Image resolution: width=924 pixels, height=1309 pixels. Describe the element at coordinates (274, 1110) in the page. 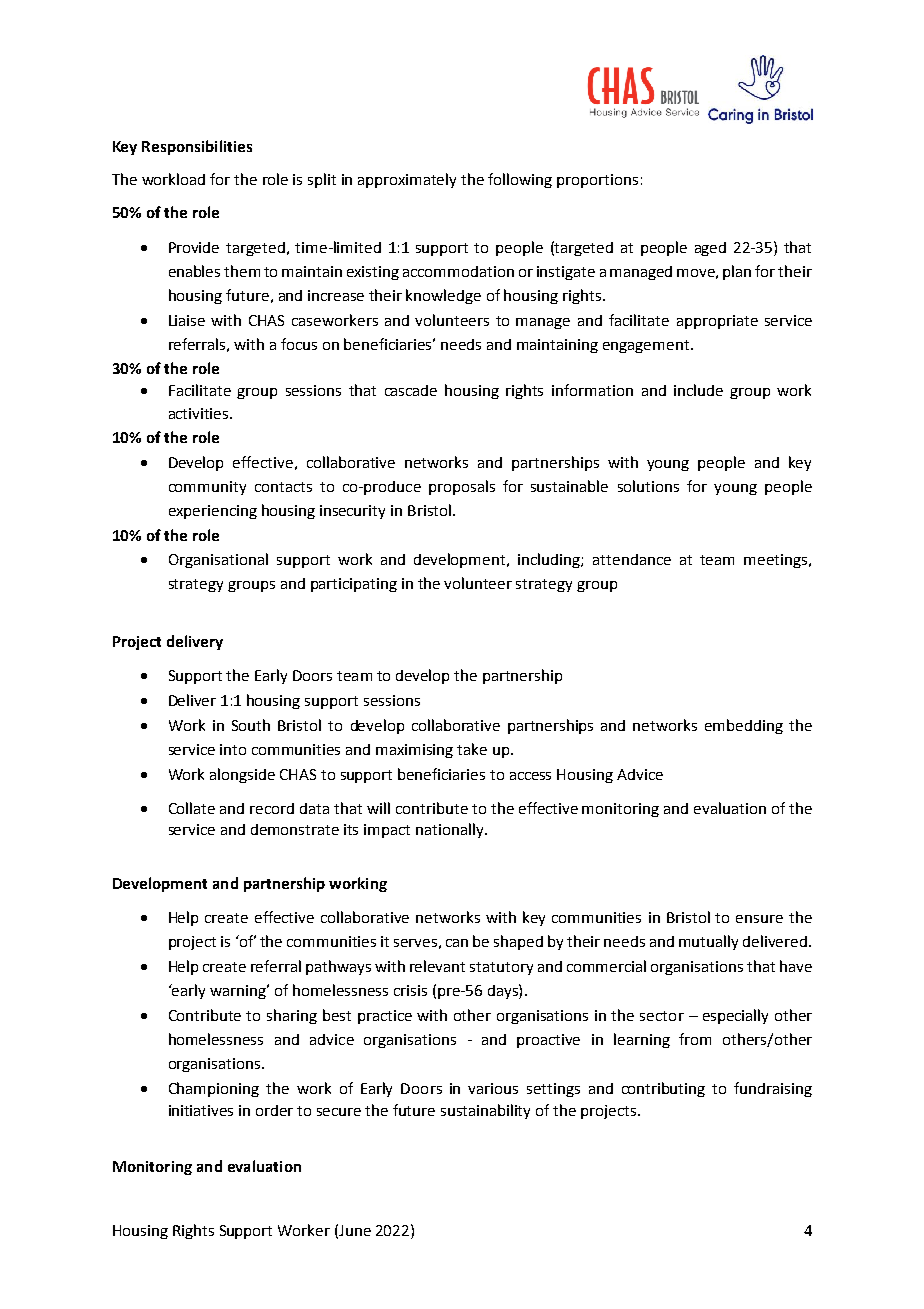

I see `order` at that location.
